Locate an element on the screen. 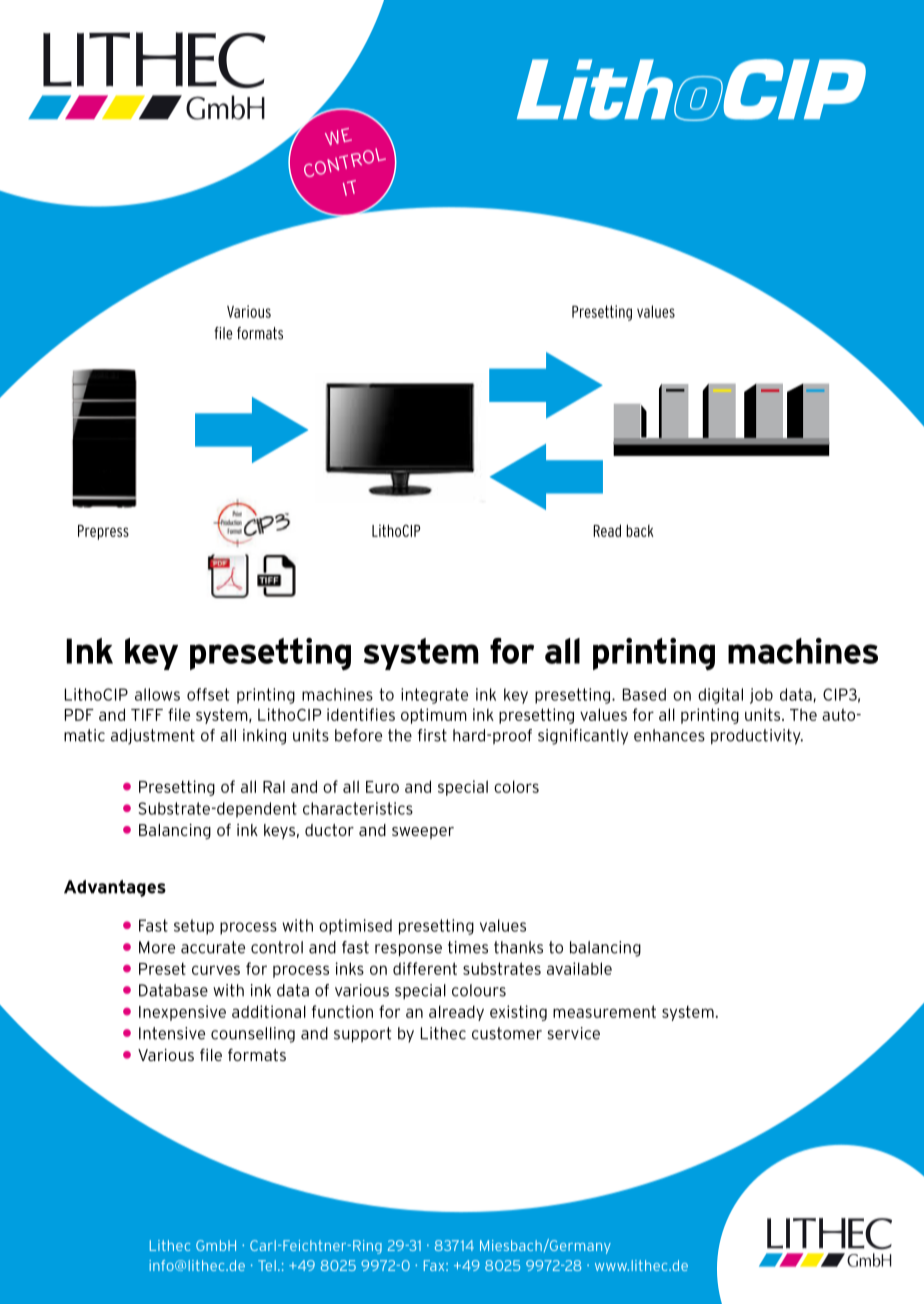 This screenshot has width=924, height=1304. formats is located at coordinates (257, 1054).
